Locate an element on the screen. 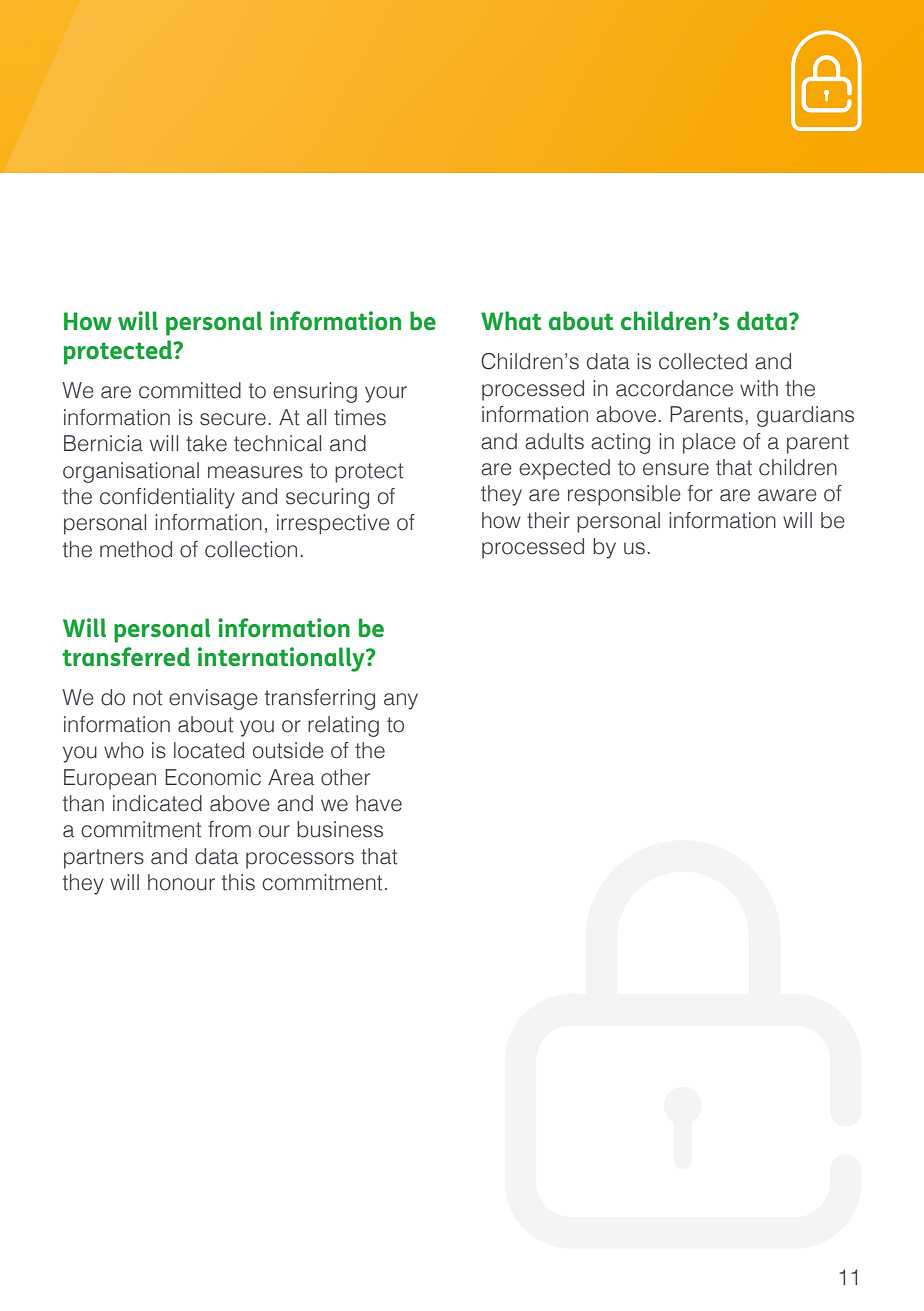 The width and height of the screenshot is (924, 1311). What is located at coordinates (511, 320).
